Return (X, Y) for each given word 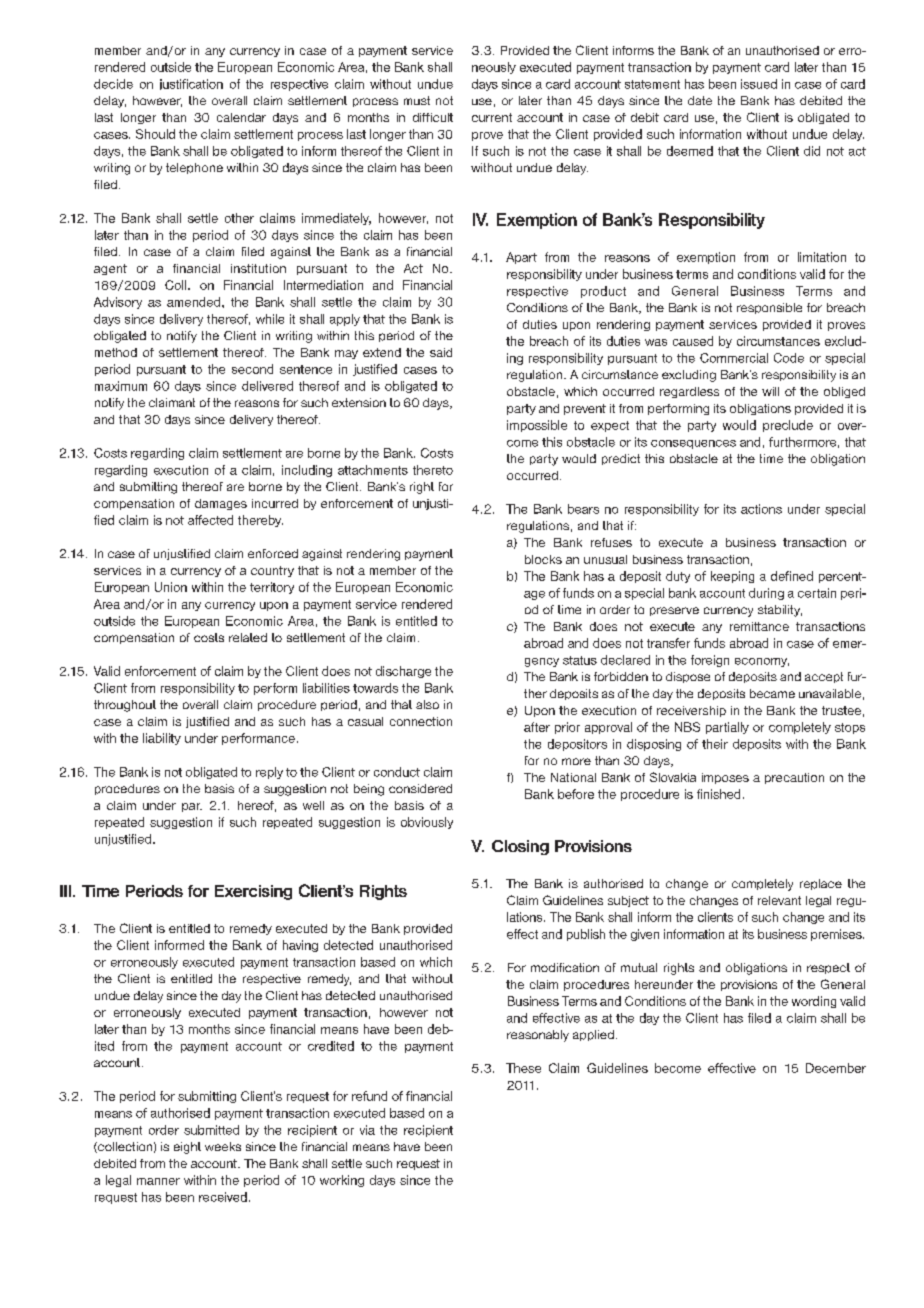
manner (158, 1181)
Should (155, 134)
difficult (433, 117)
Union (171, 587)
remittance (759, 626)
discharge (403, 672)
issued (759, 84)
